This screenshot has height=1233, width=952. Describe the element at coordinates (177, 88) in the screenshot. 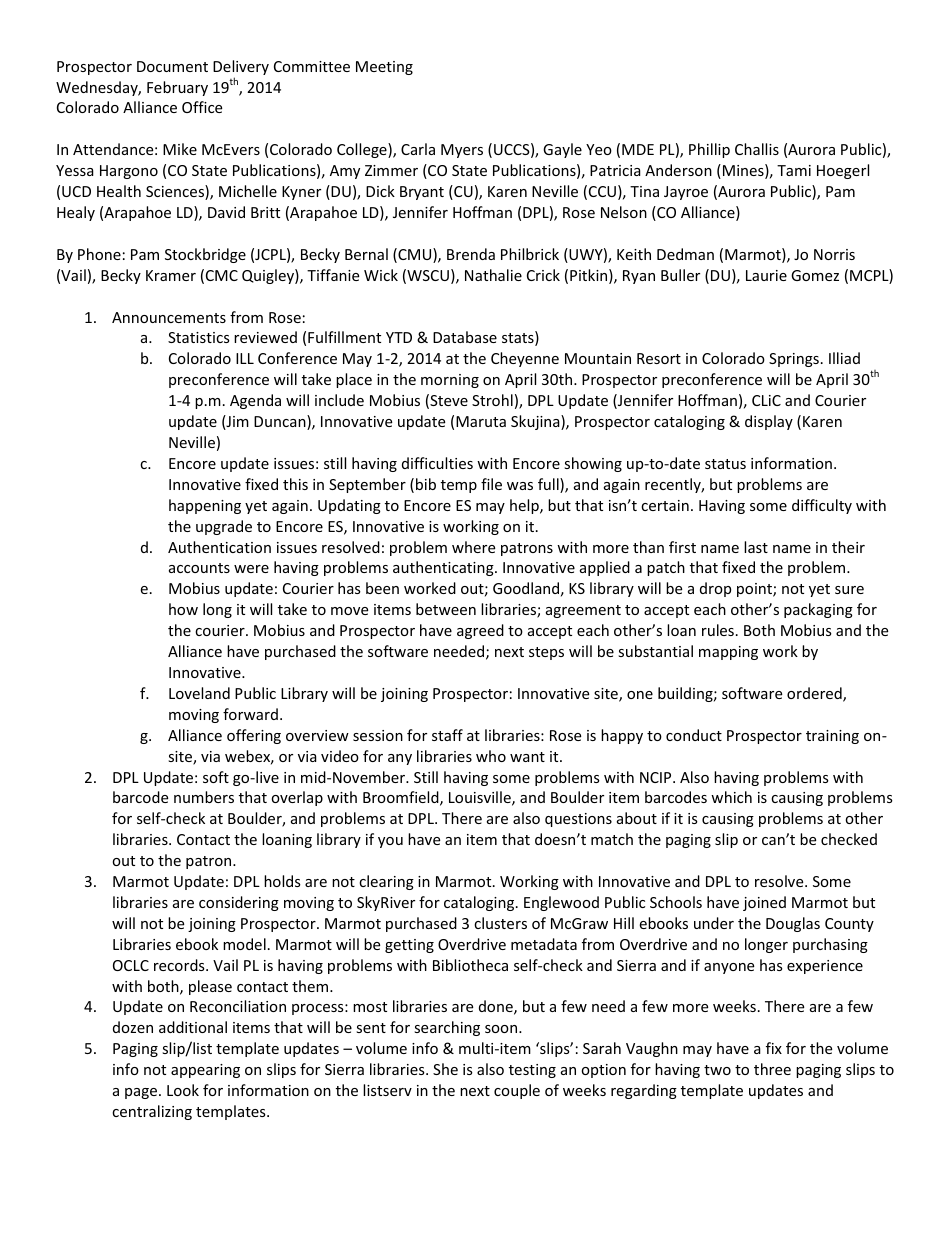

I see `February` at that location.
